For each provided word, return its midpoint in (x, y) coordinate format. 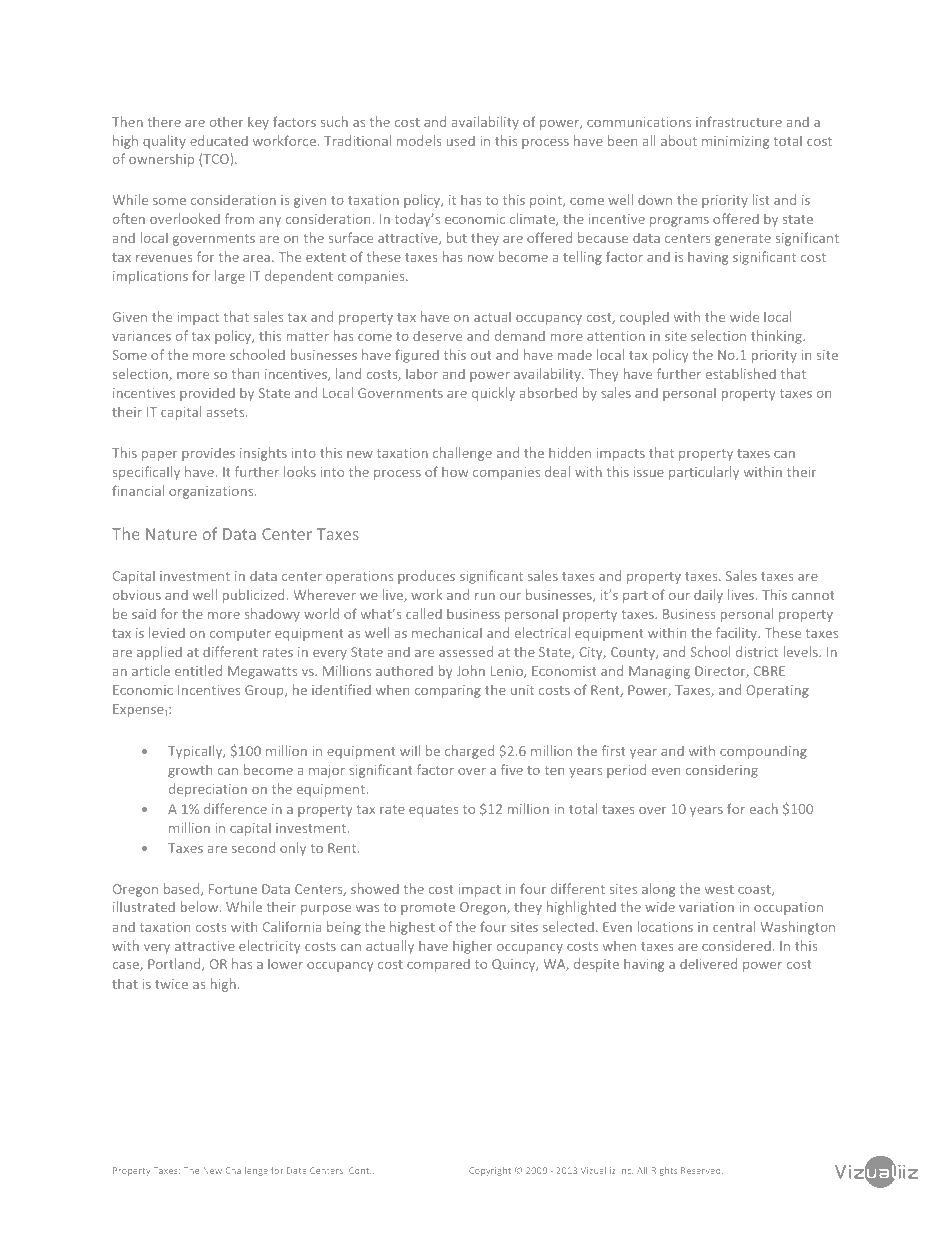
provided (207, 394)
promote (428, 909)
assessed (466, 651)
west (719, 889)
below (201, 906)
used (461, 141)
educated (219, 140)
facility (737, 634)
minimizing (735, 142)
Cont (360, 1170)
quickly (493, 394)
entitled (198, 670)
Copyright (490, 1171)
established (741, 373)
